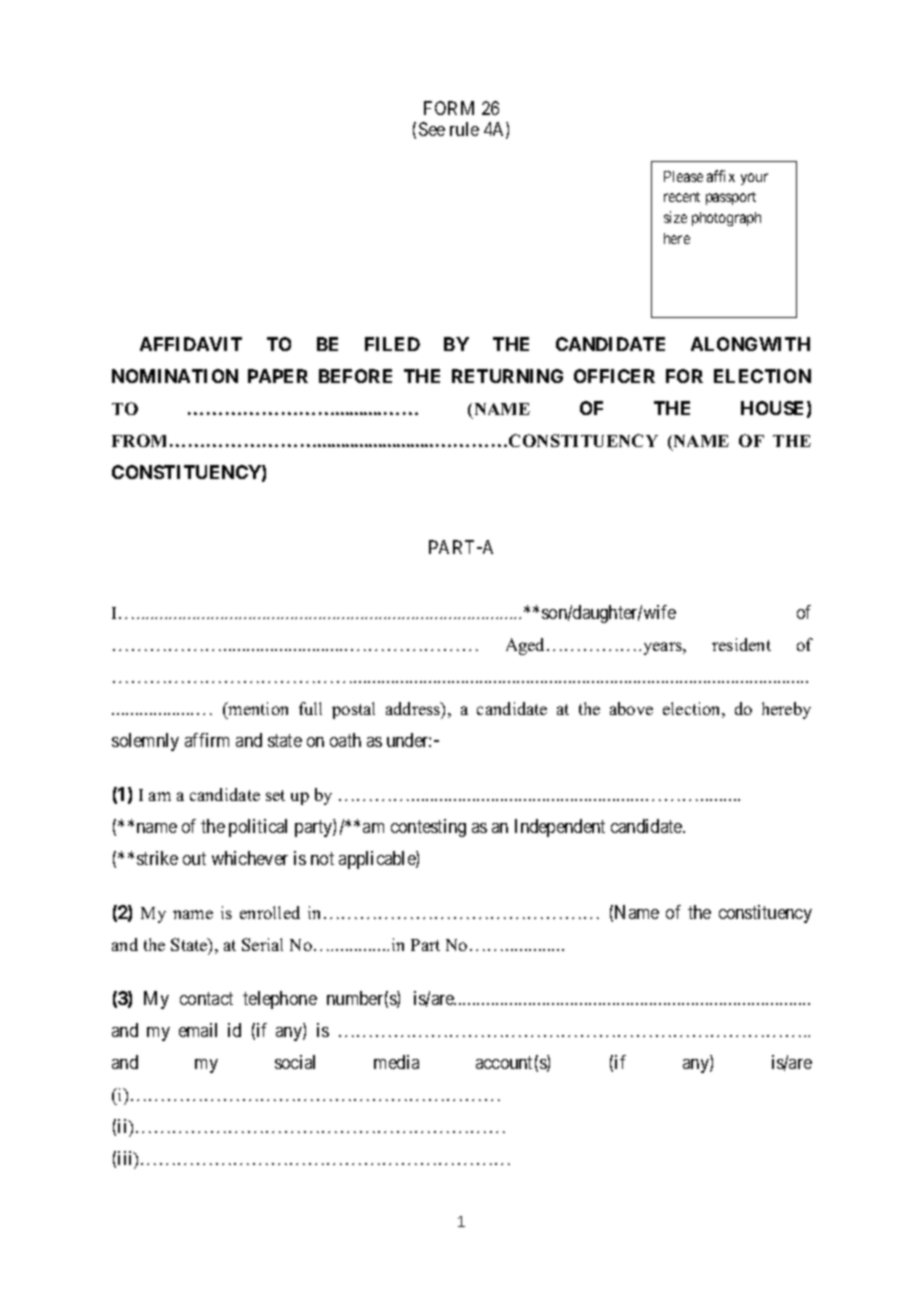  What do you see at coordinates (258, 828) in the screenshot?
I see `political` at bounding box center [258, 828].
